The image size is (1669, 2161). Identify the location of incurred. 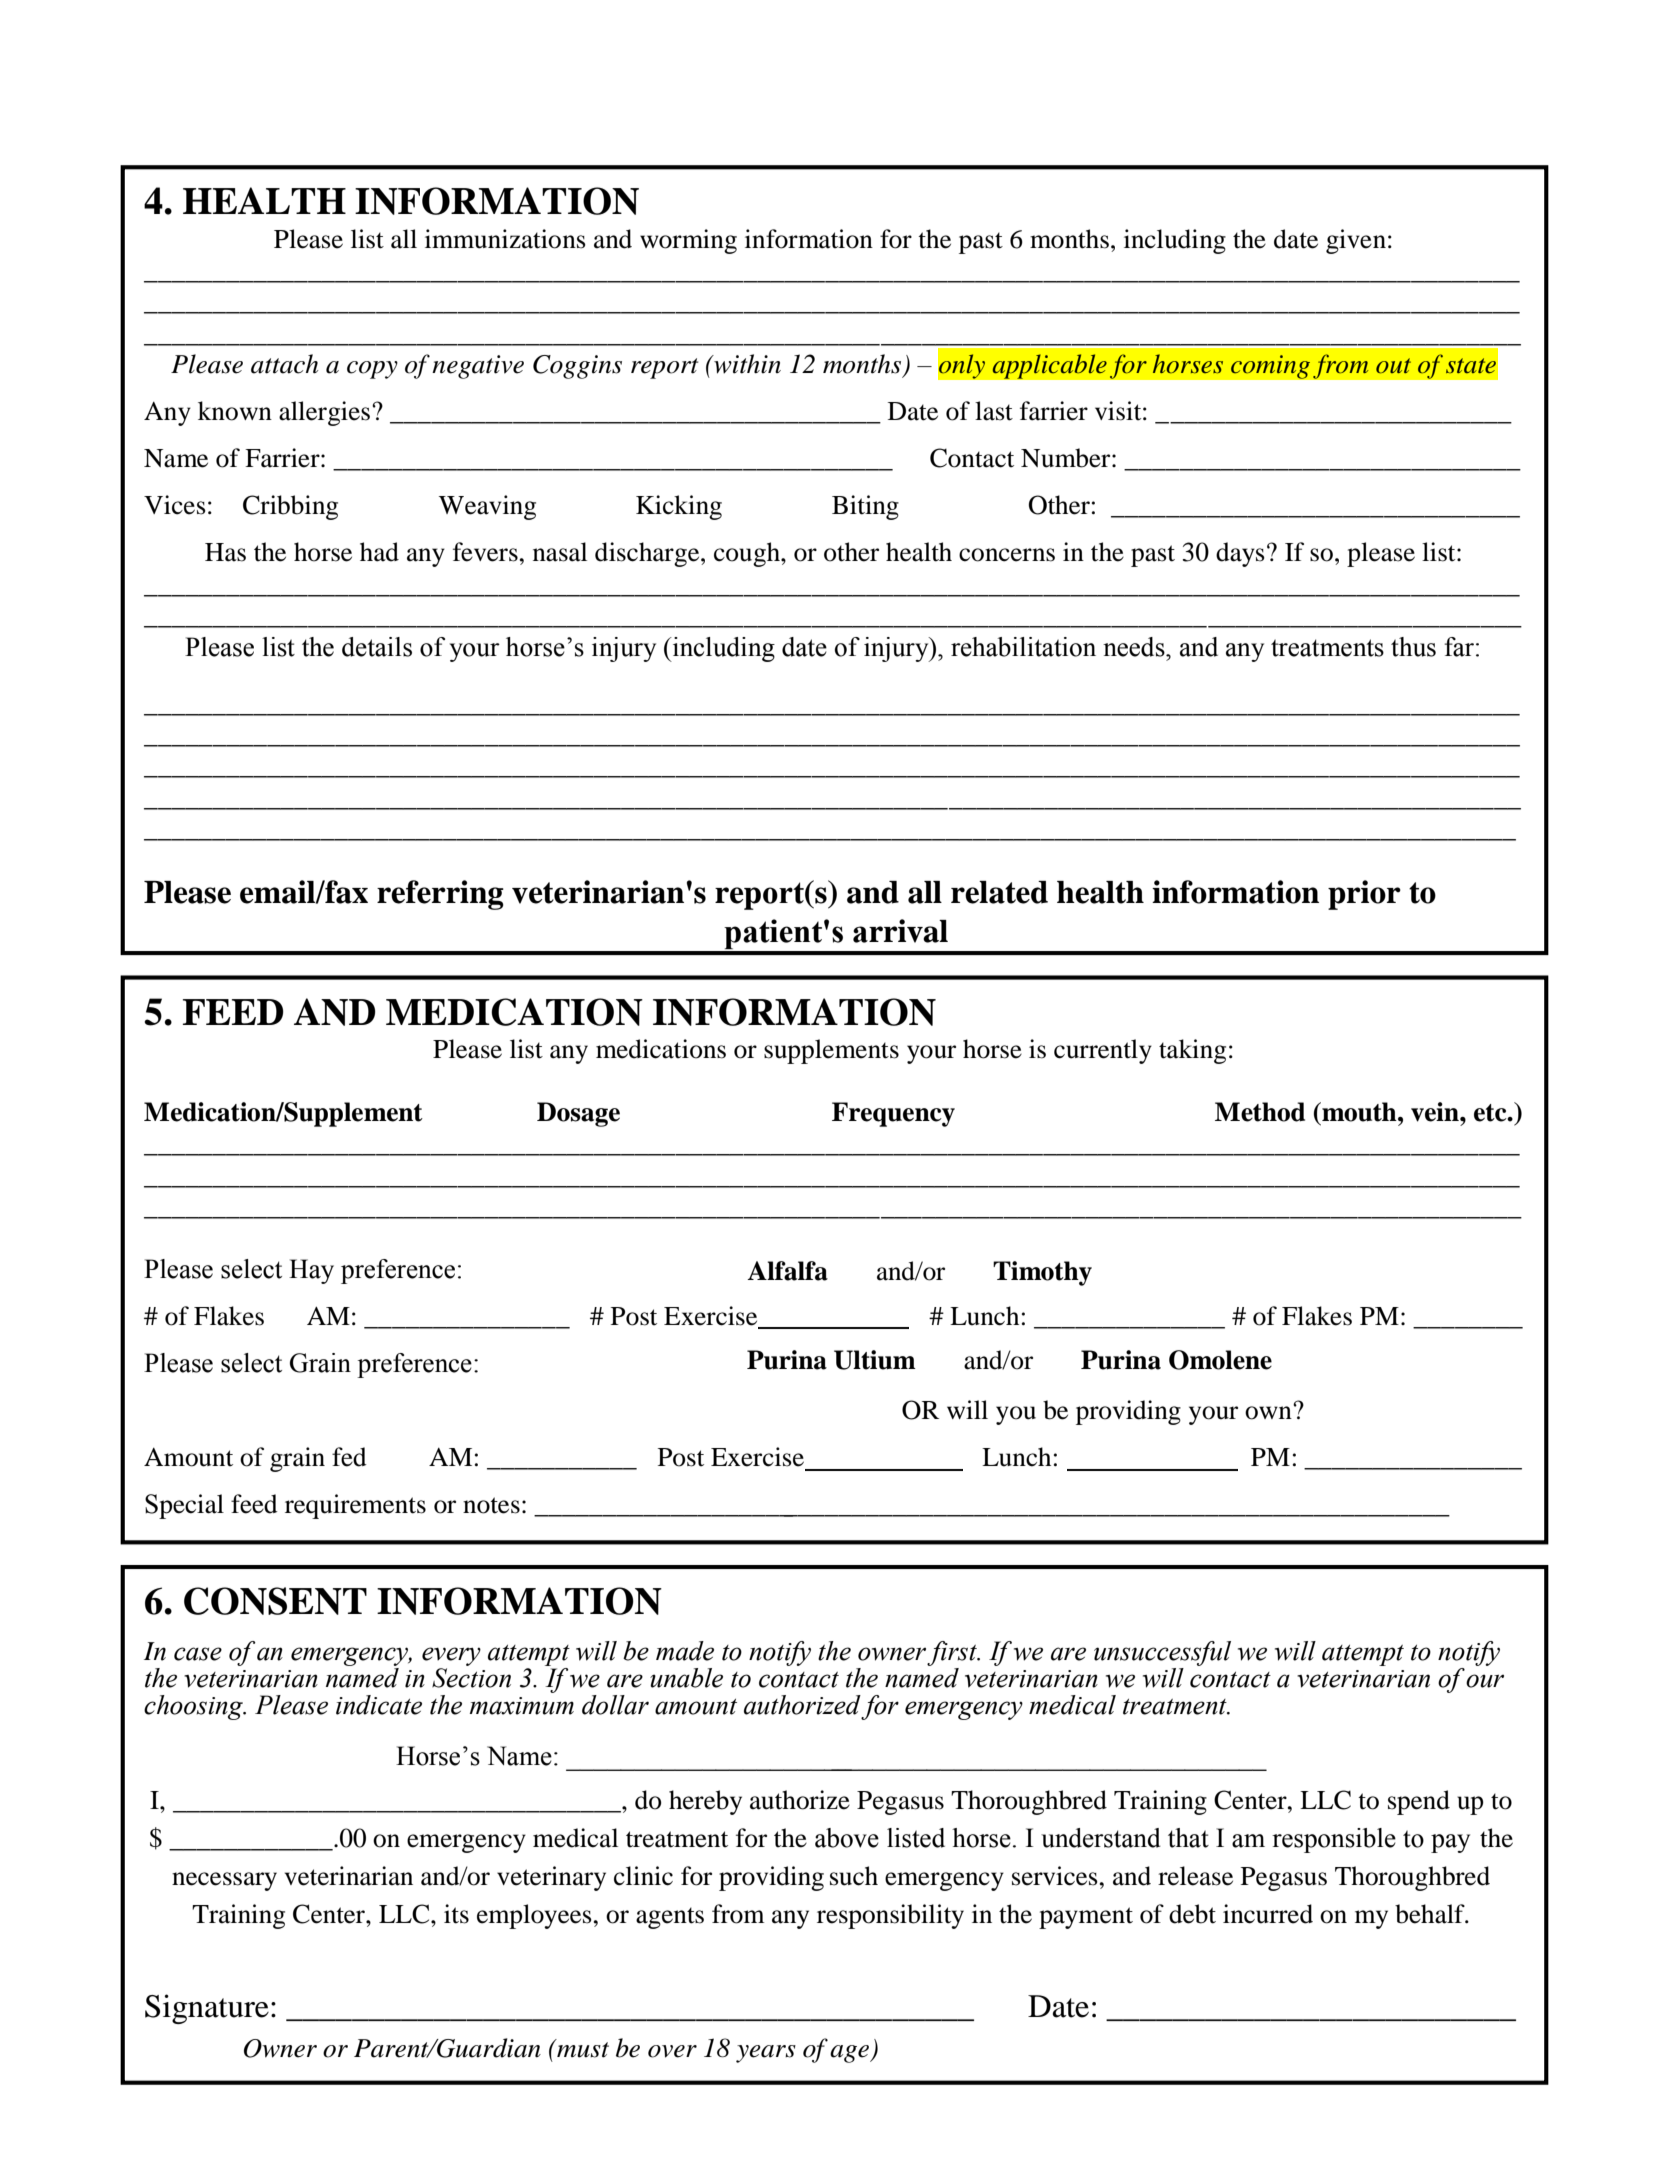
(1268, 1914).
